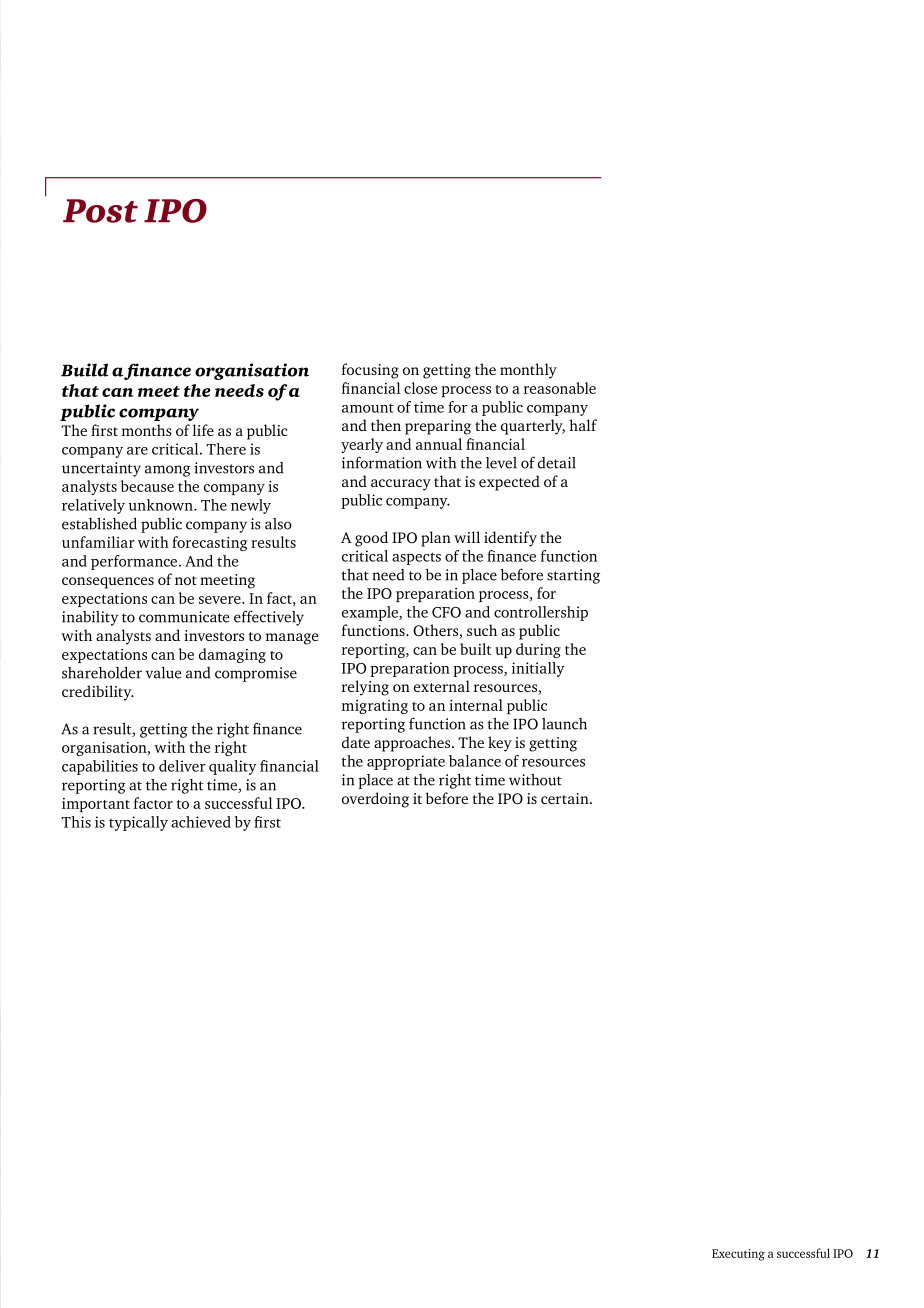 The image size is (924, 1308). I want to click on monthly, so click(528, 371).
